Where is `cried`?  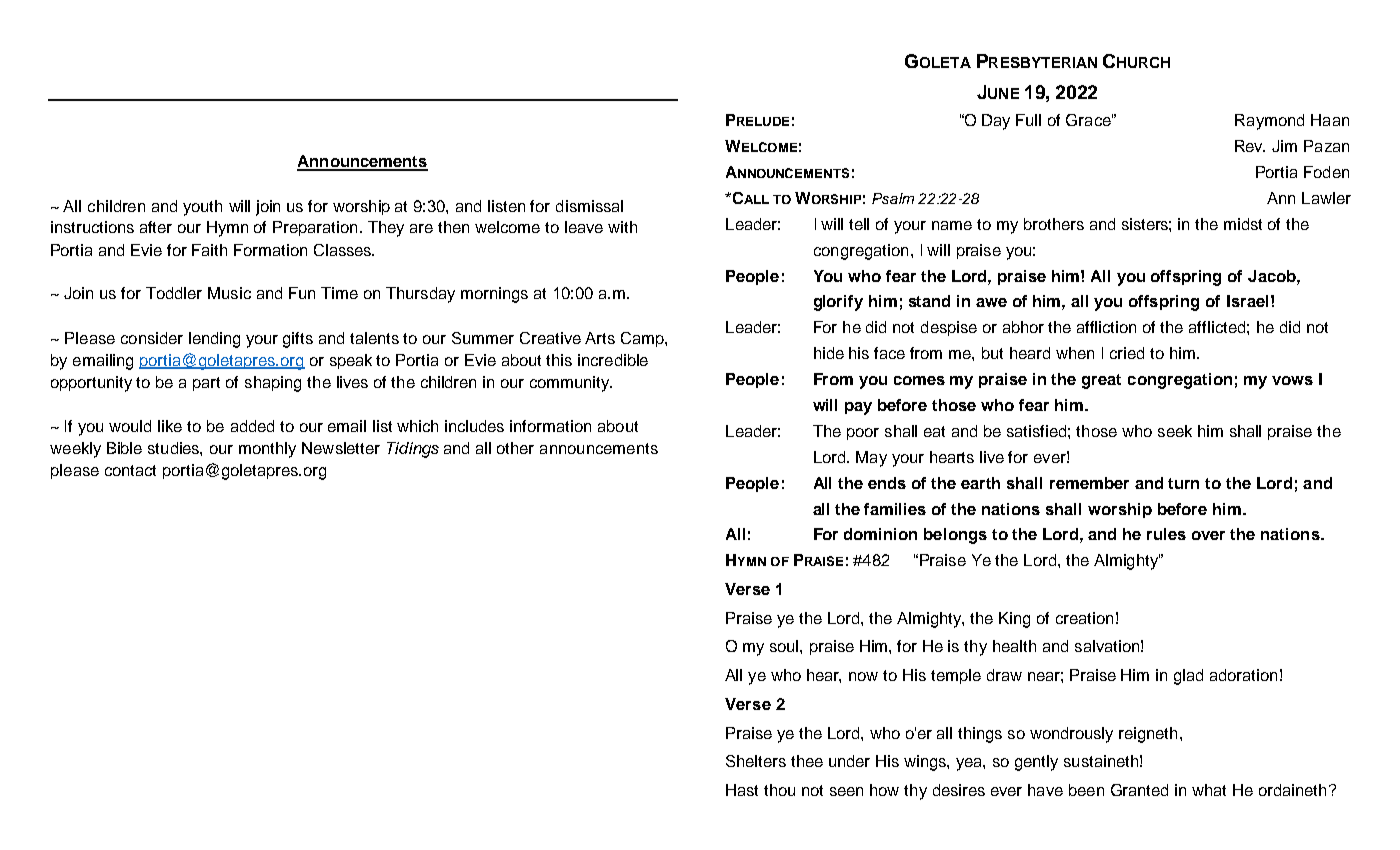
cried is located at coordinates (1127, 353).
